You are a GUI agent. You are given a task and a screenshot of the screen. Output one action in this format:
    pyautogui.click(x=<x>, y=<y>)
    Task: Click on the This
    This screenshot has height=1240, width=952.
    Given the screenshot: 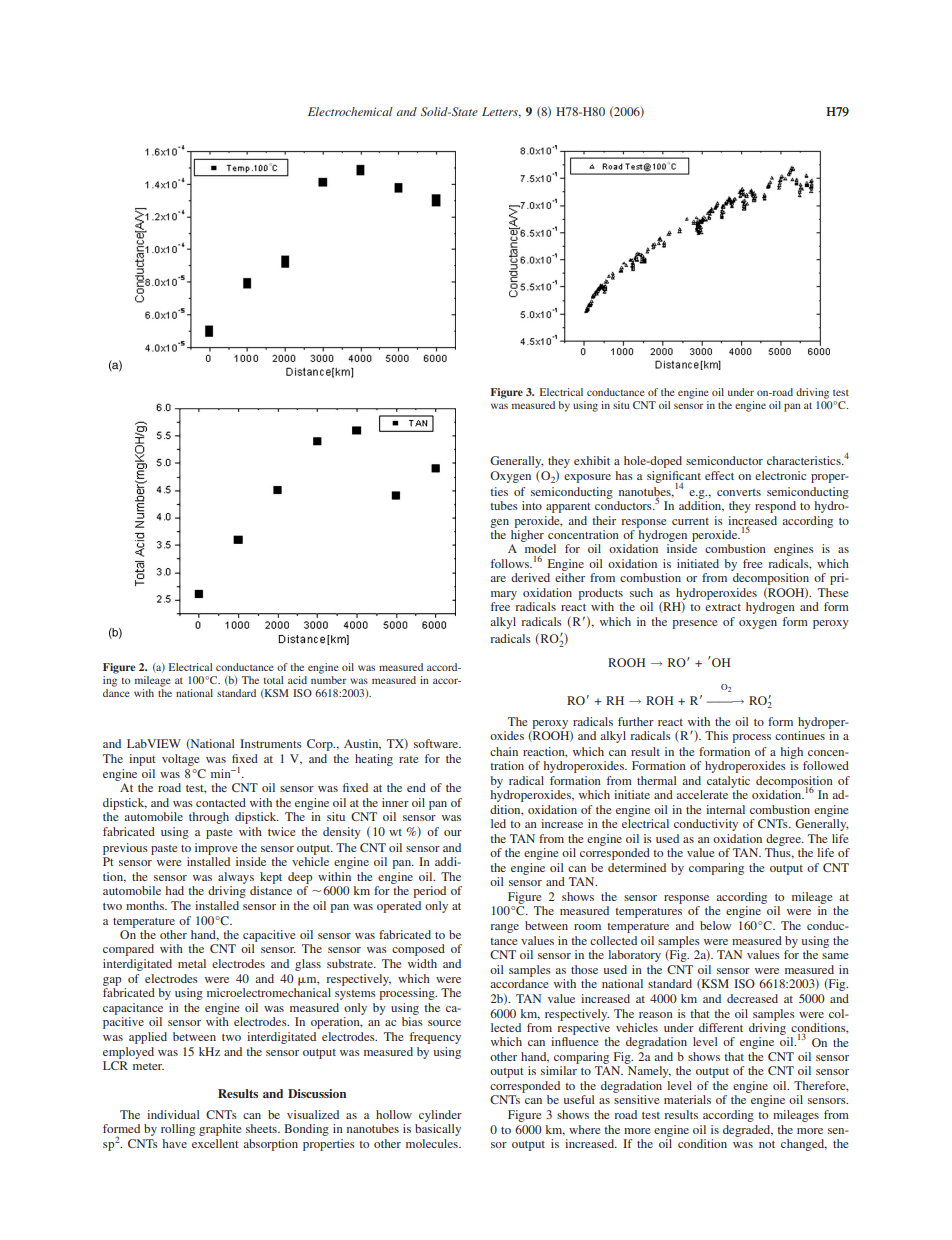 What is the action you would take?
    pyautogui.click(x=716, y=735)
